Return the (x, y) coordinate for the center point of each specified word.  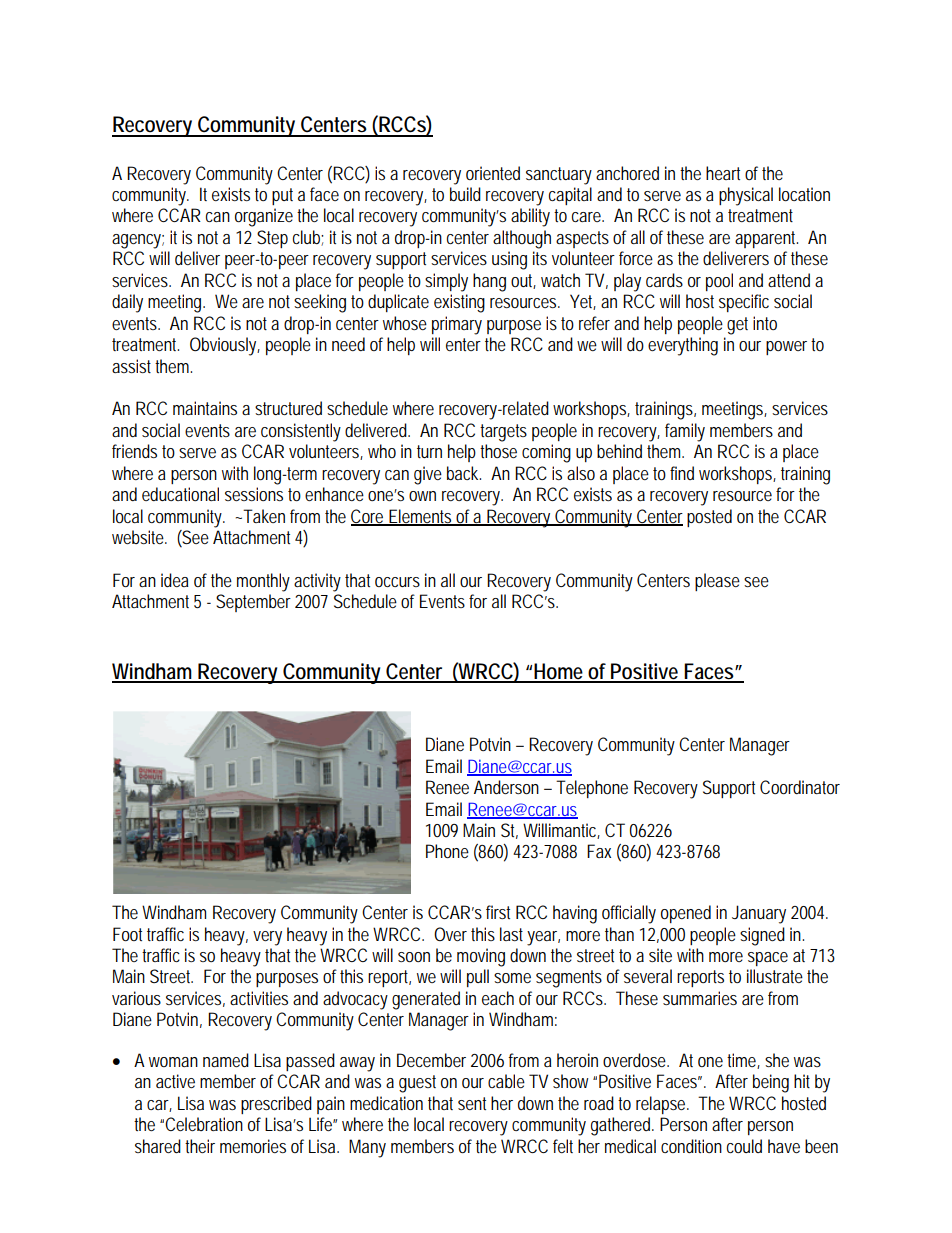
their (200, 1146)
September (253, 603)
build (465, 194)
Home (560, 672)
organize (264, 217)
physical (746, 196)
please (717, 582)
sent (472, 1103)
